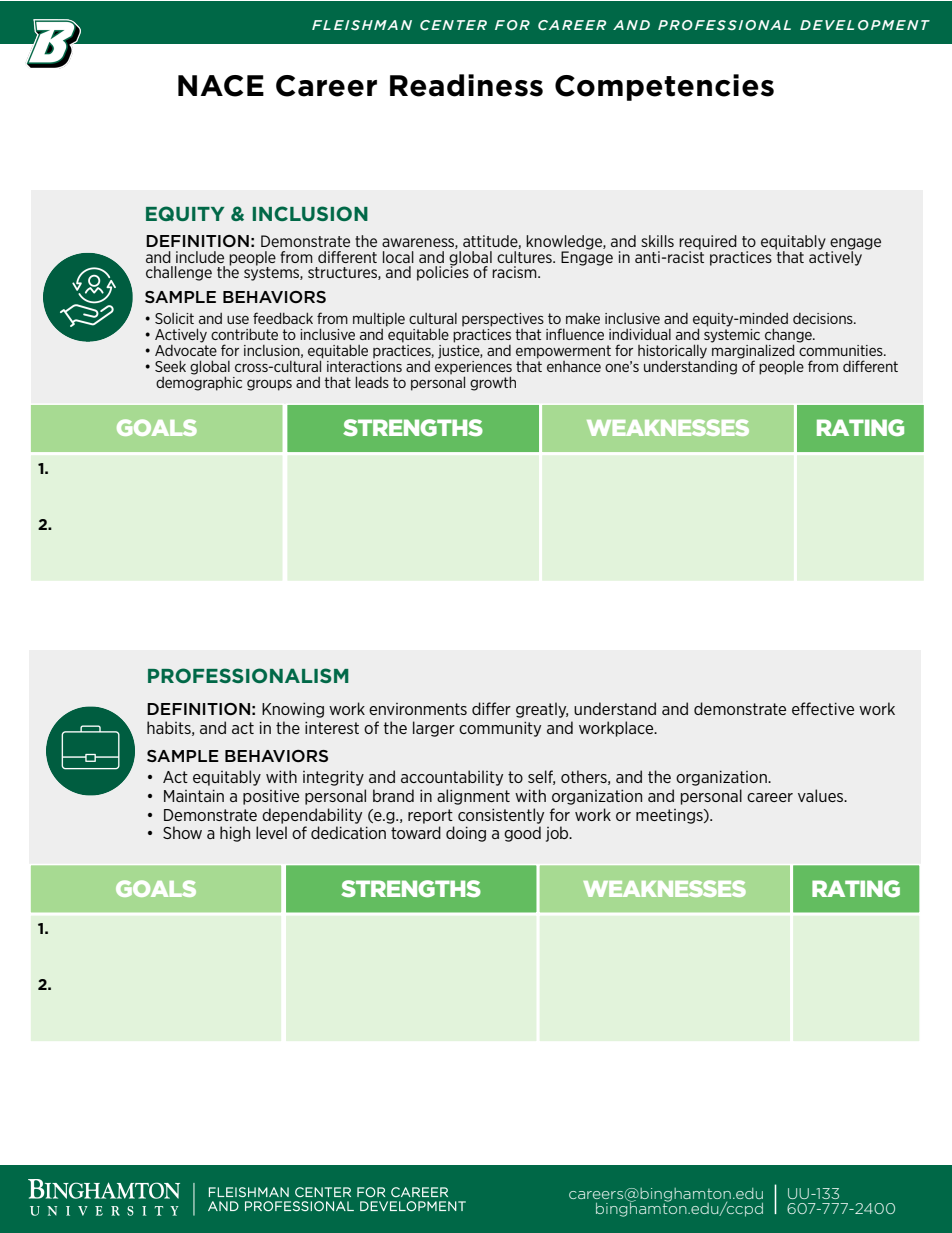  Describe the element at coordinates (841, 349) in the screenshot. I see `communities` at that location.
